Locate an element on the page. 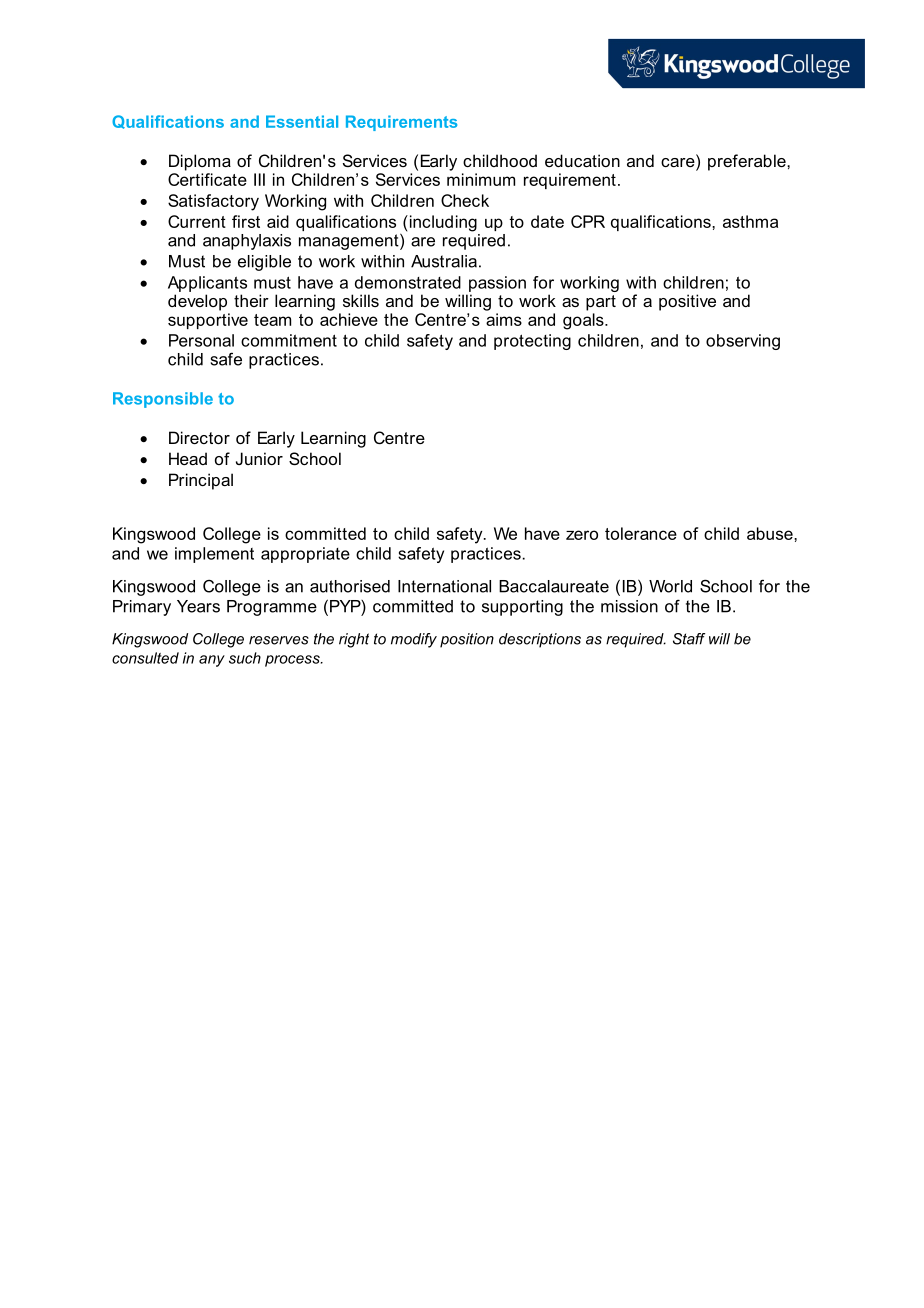  Staff is located at coordinates (689, 639).
